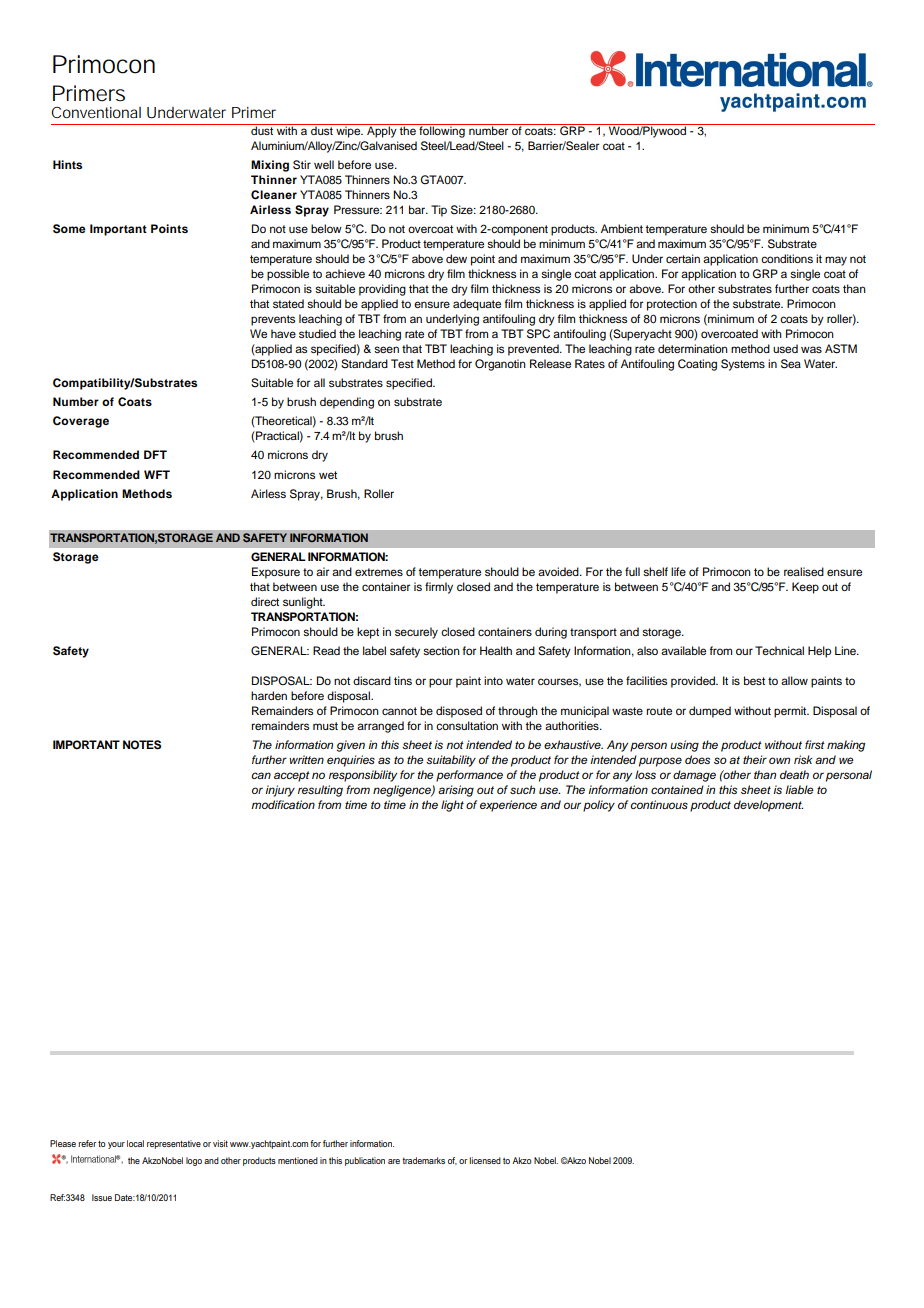 This image has height=1308, width=924. What do you see at coordinates (787, 258) in the image?
I see `conditions` at bounding box center [787, 258].
